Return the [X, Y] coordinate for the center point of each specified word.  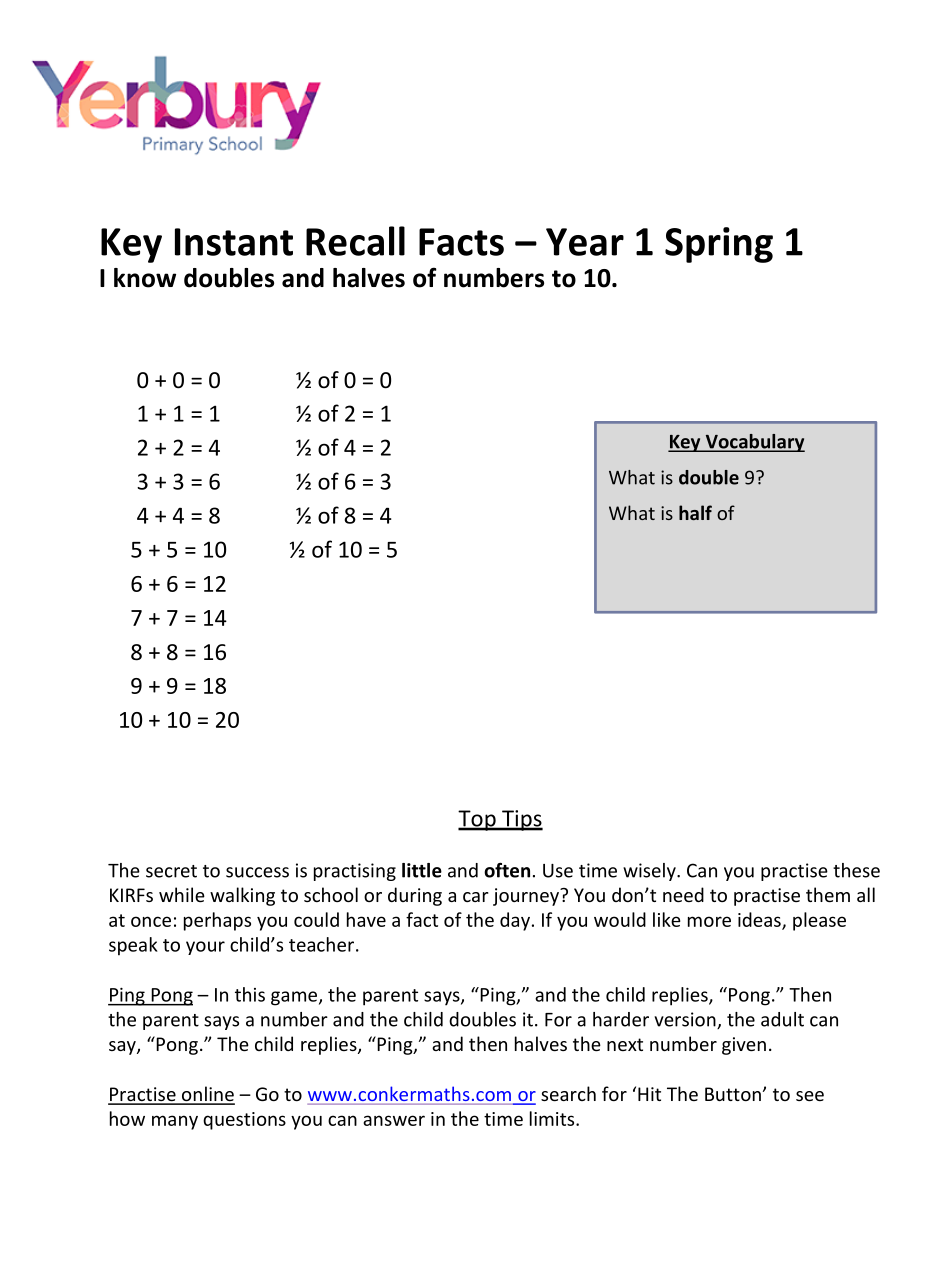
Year [585, 242]
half [695, 512]
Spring [719, 245]
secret [171, 871]
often [507, 870]
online [207, 1095]
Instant [234, 242]
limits [553, 1118]
